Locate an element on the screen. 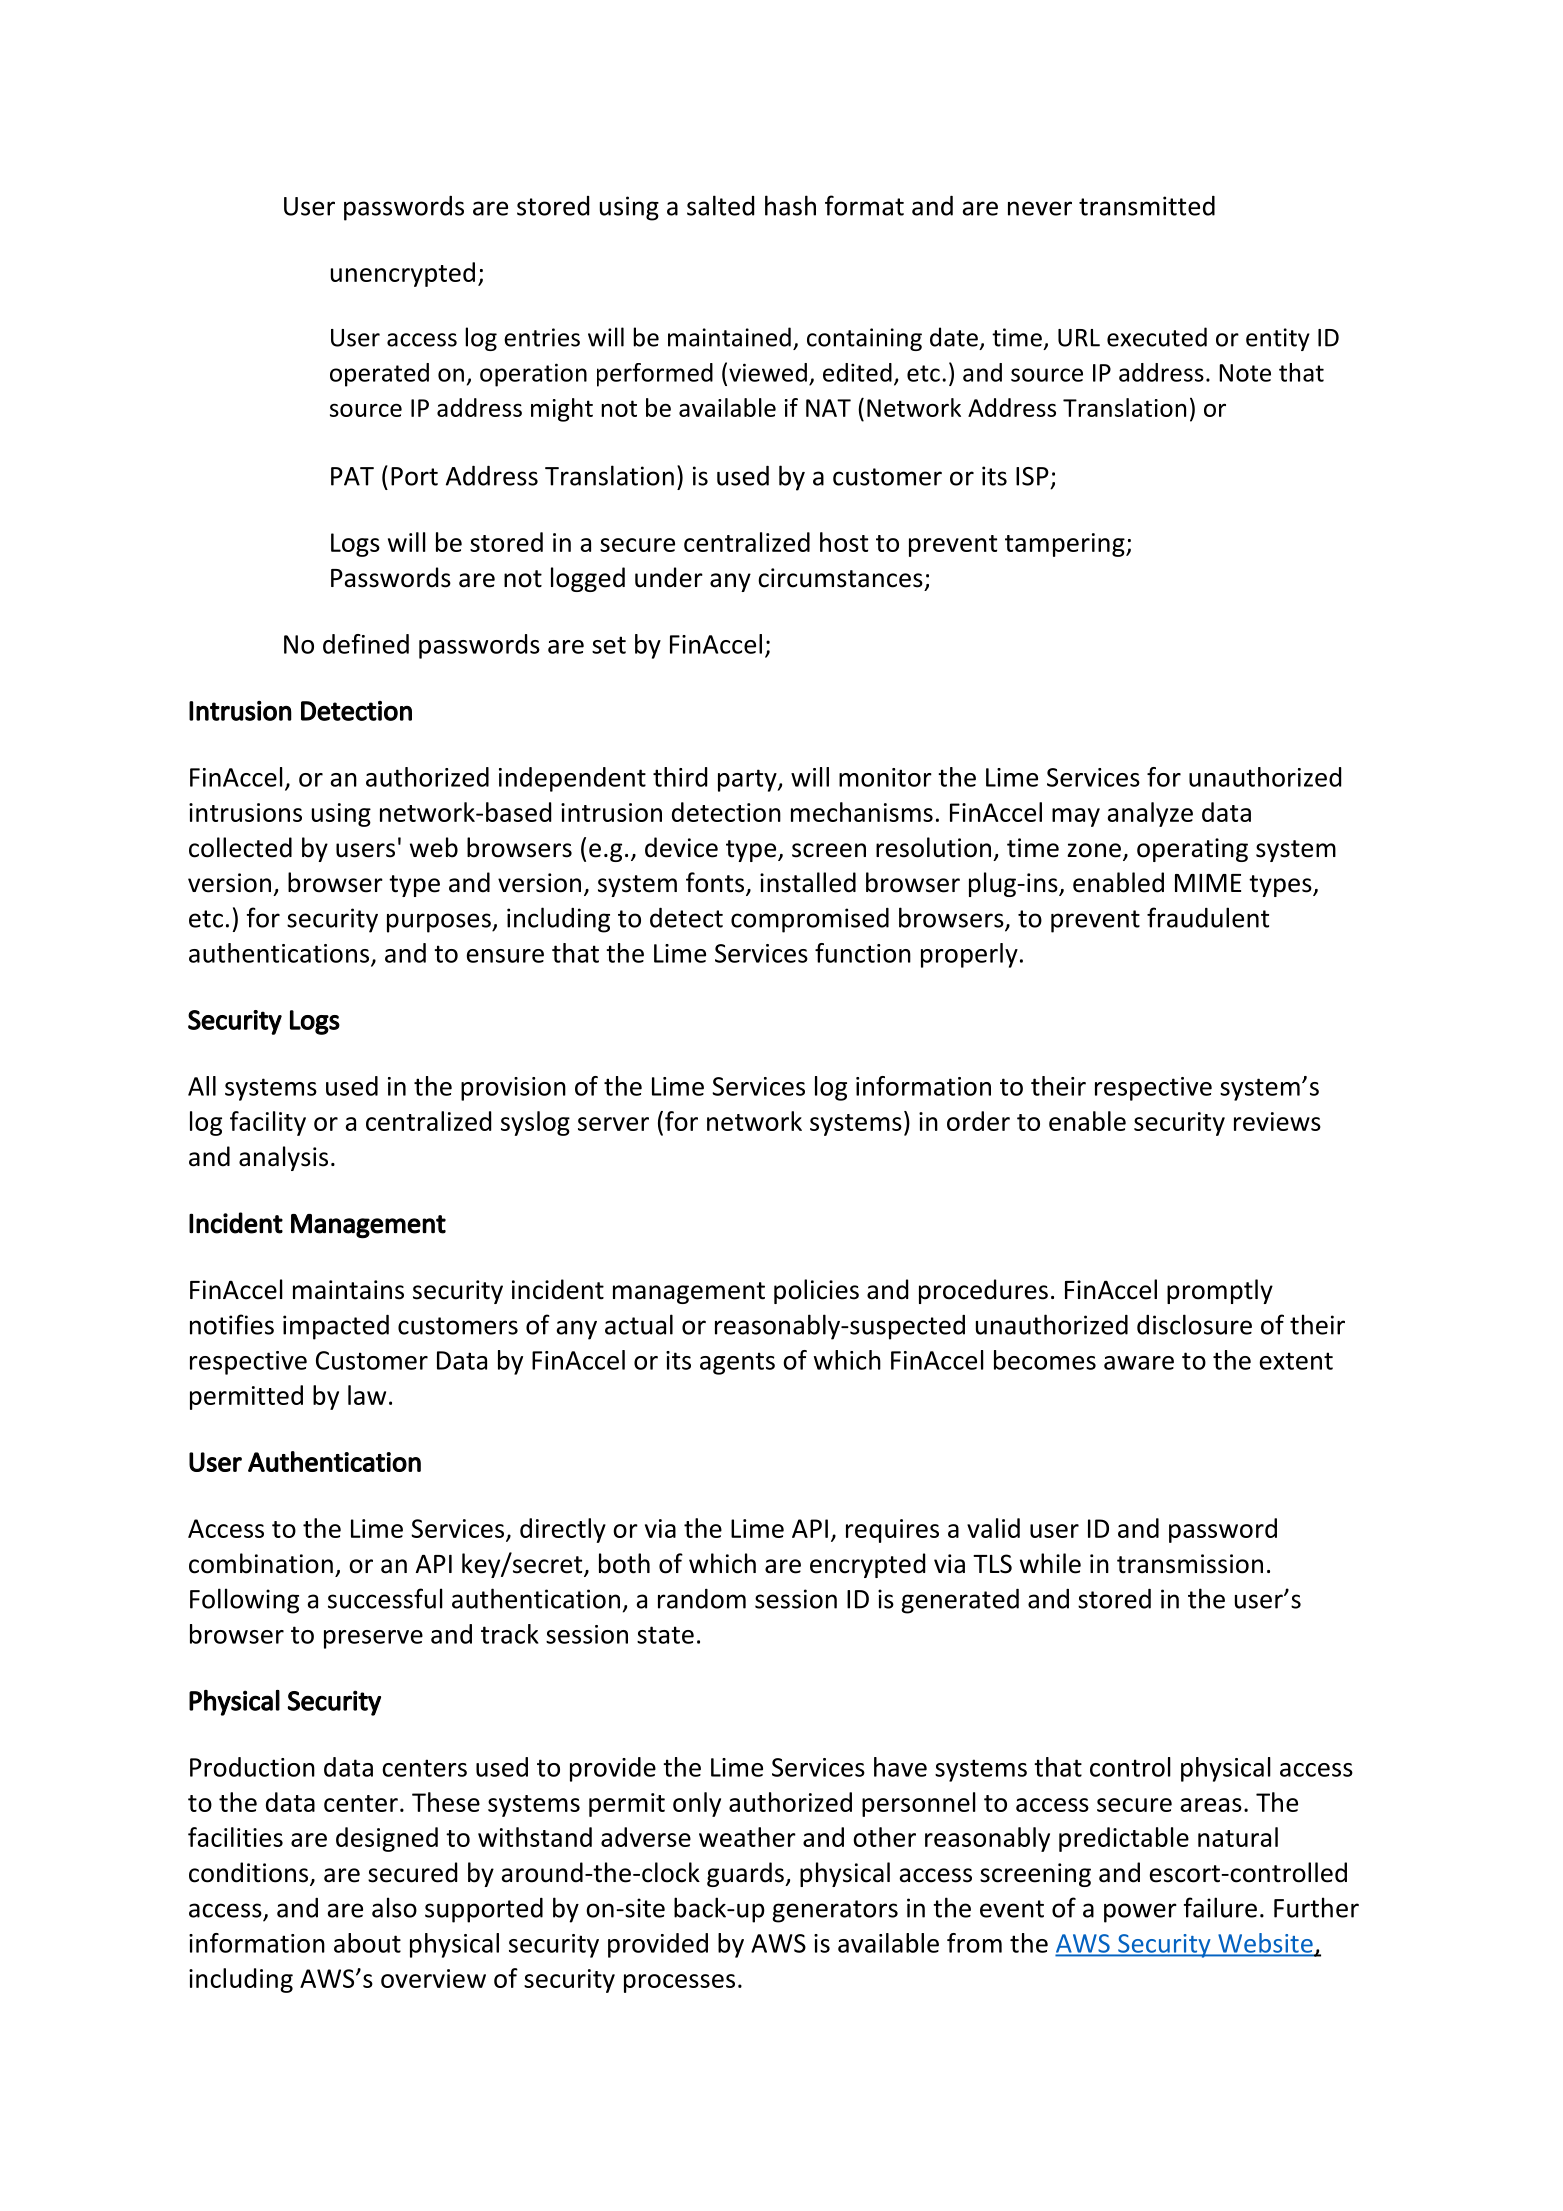 The height and width of the screenshot is (2211, 1563). defined is located at coordinates (366, 644).
